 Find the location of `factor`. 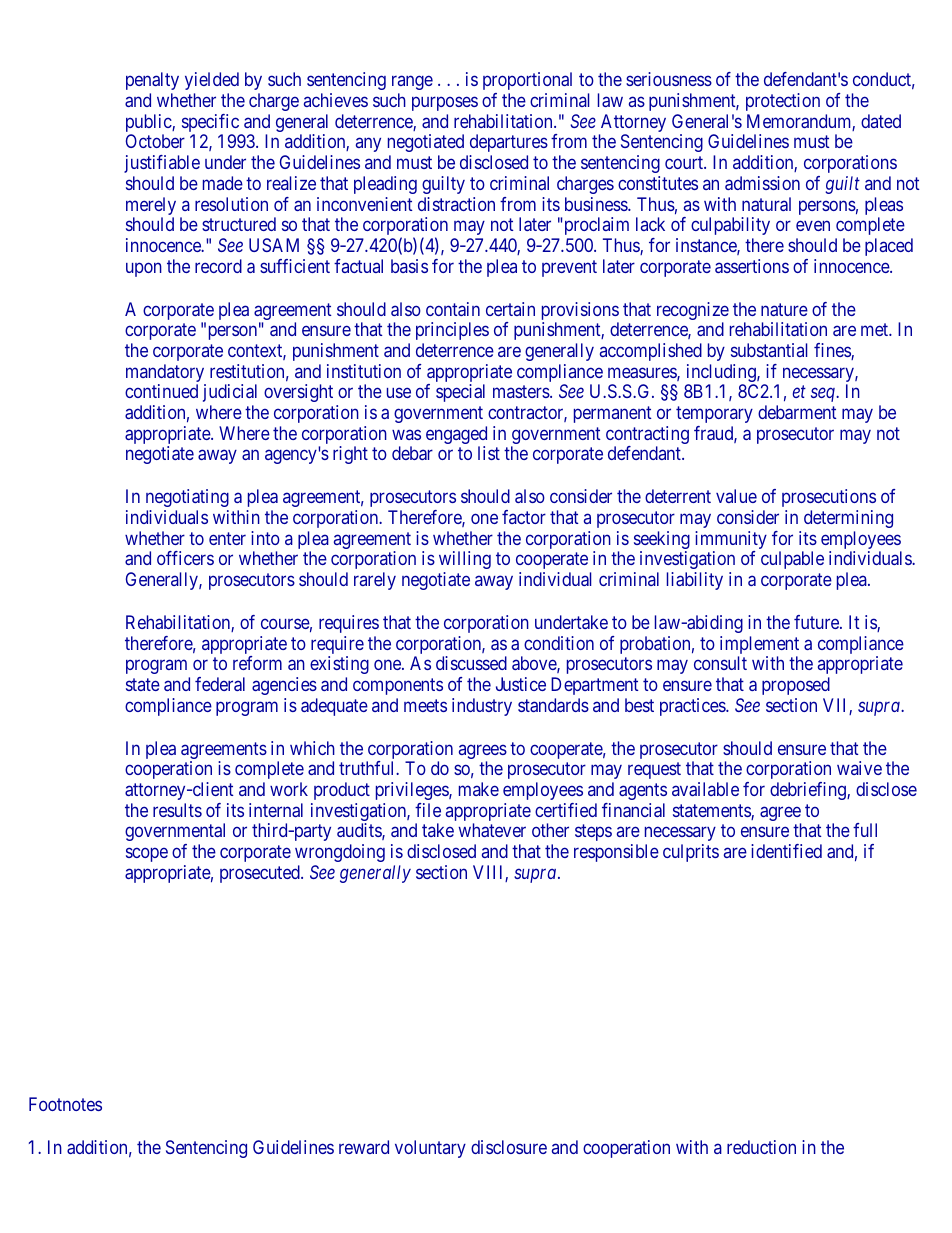

factor is located at coordinates (524, 517).
